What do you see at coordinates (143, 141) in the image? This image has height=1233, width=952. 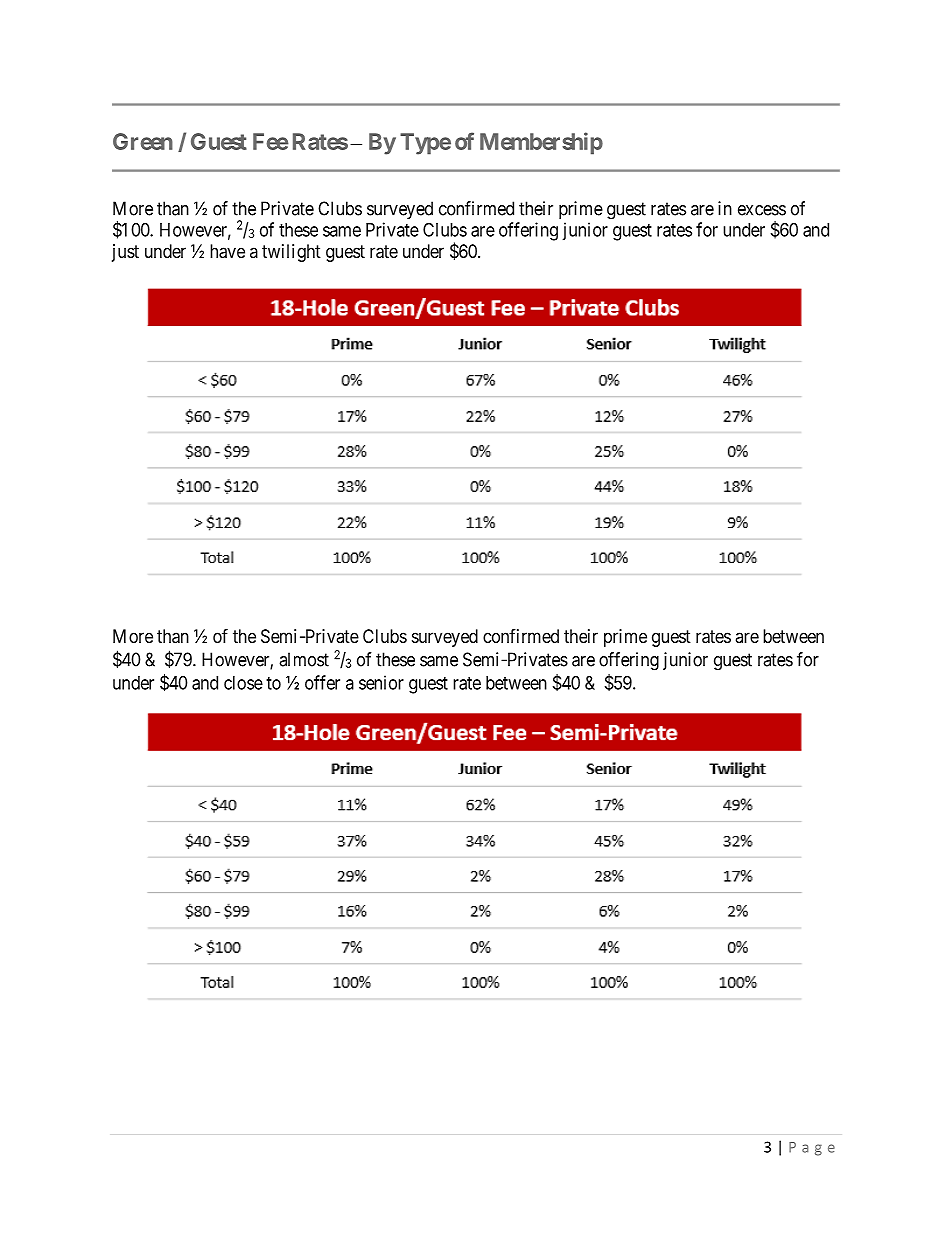 I see `Green` at bounding box center [143, 141].
